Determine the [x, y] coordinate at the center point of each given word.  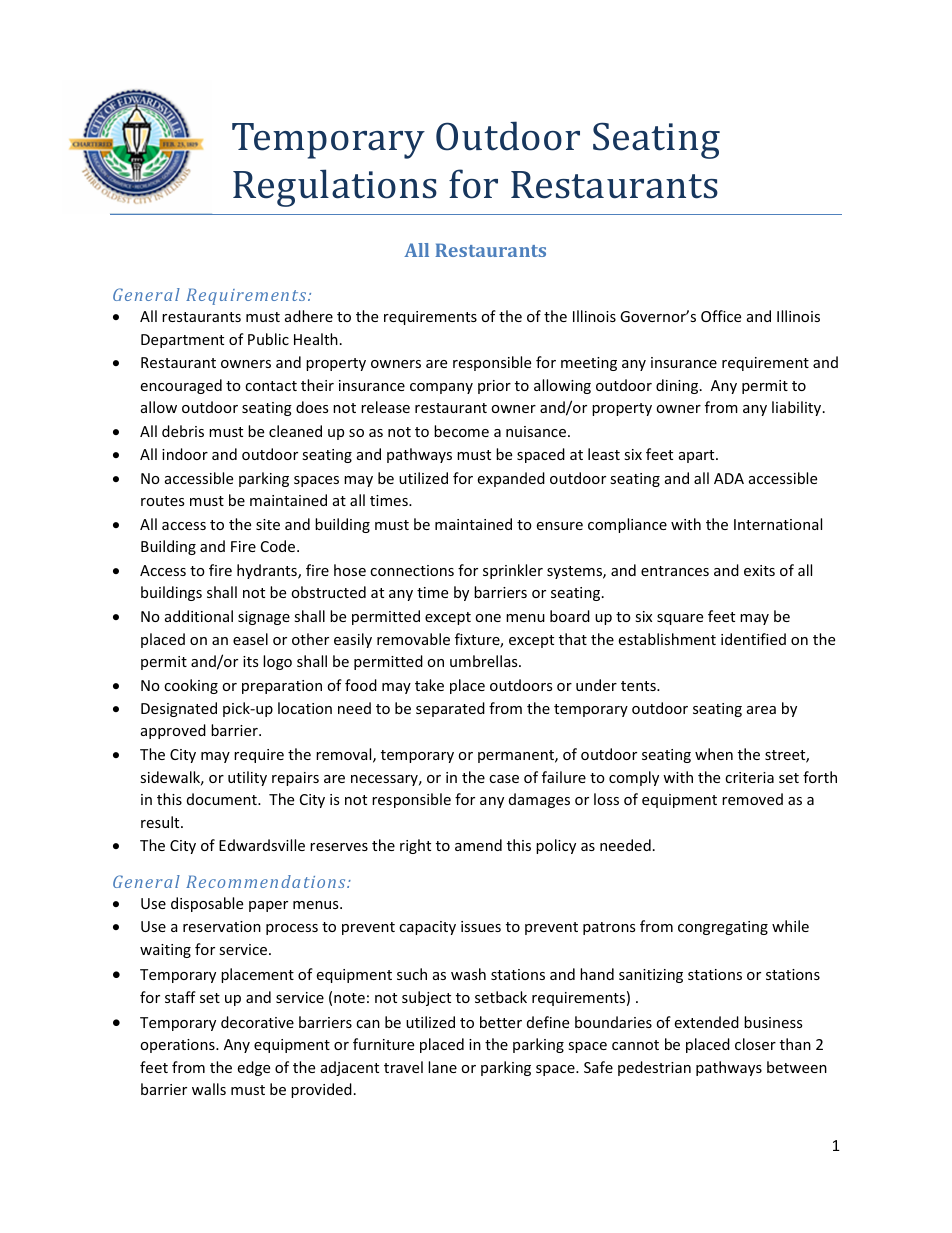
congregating [723, 928]
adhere [309, 316]
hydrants [268, 571]
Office [721, 316]
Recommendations [267, 881]
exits [759, 570]
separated [450, 709]
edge [254, 1068]
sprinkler [513, 571]
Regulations [335, 188]
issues [481, 926]
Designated [179, 709]
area [761, 710]
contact [271, 386]
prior [494, 387]
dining [678, 386]
